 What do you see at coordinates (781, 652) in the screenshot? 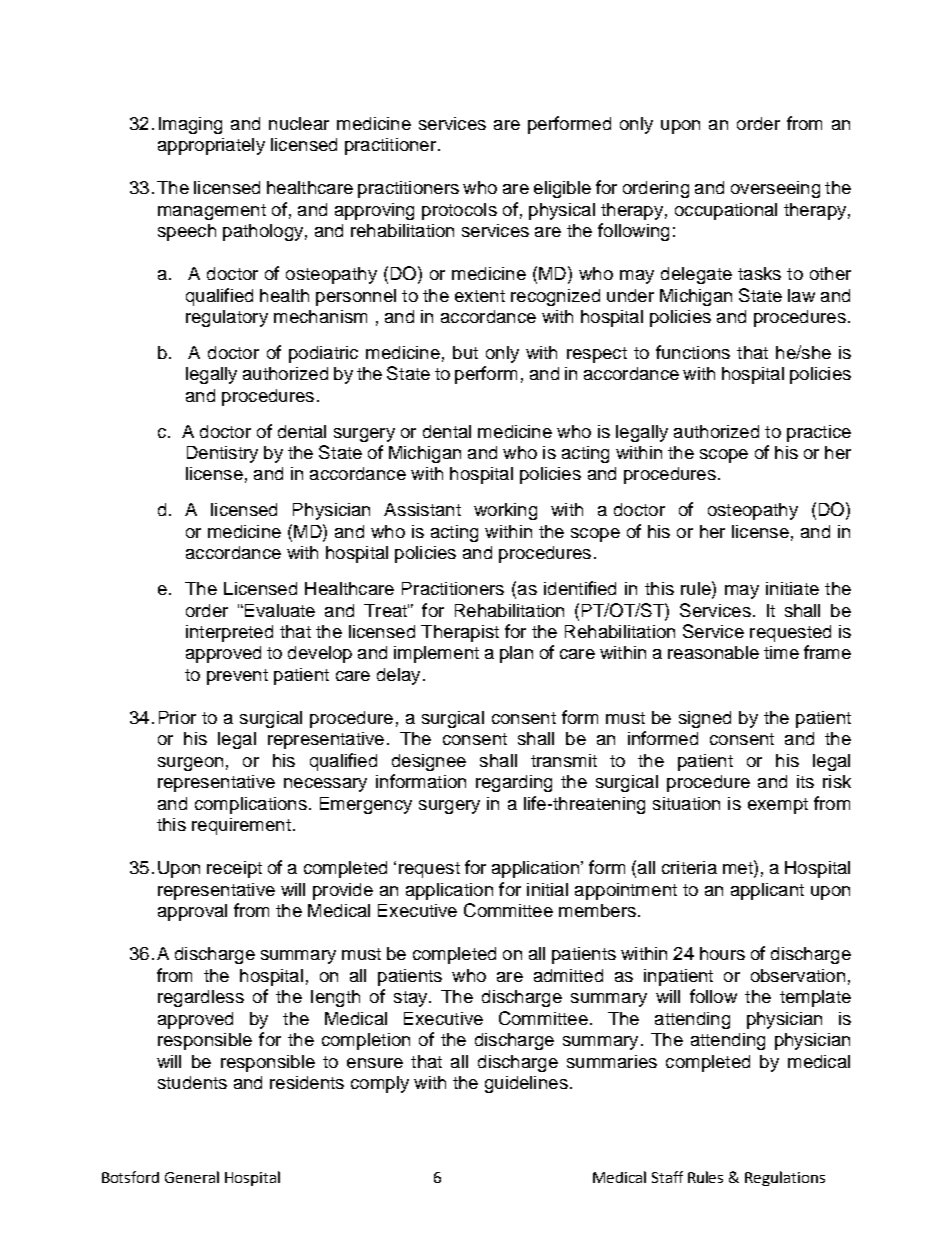
I see `time` at bounding box center [781, 652].
